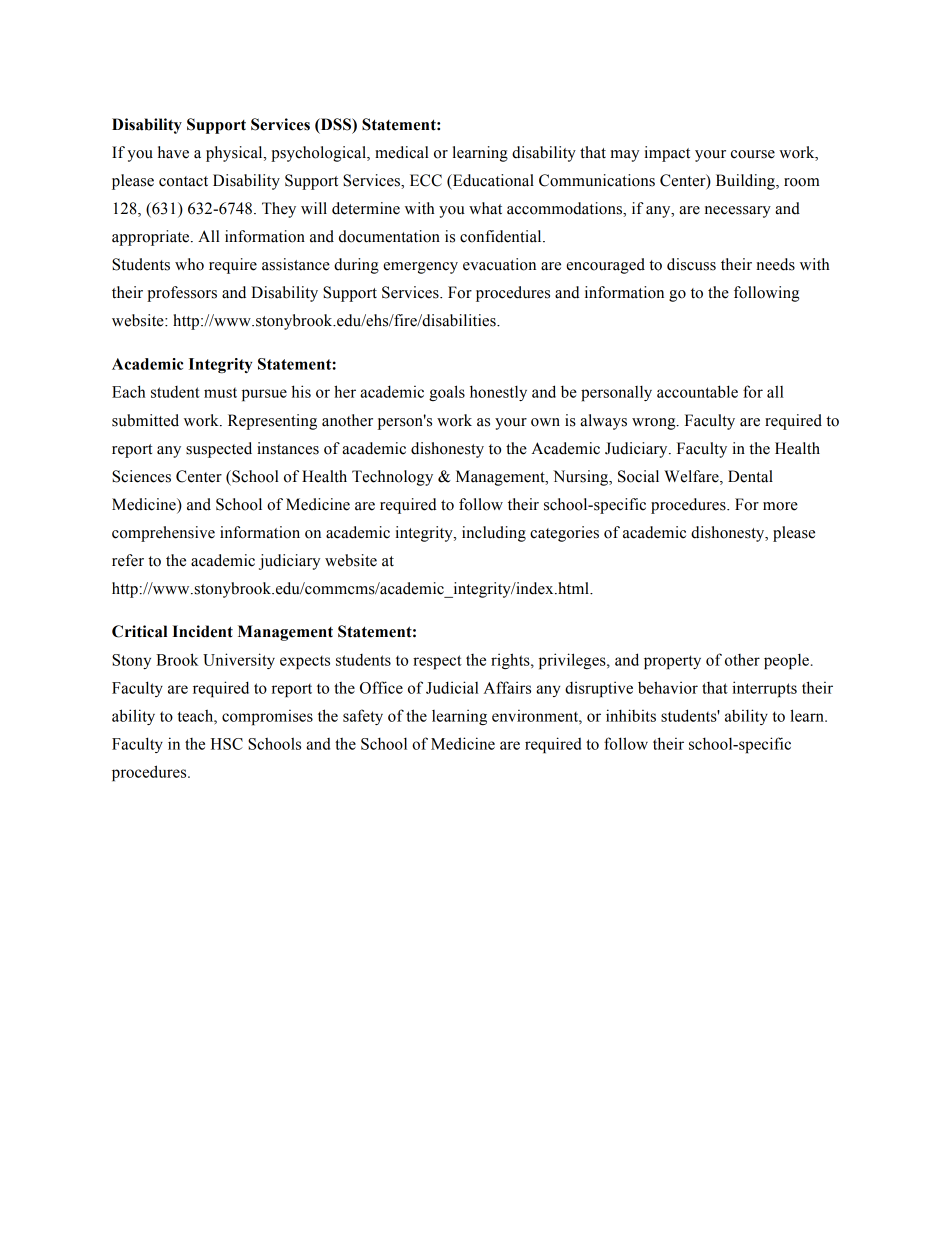 This screenshot has width=952, height=1233. What do you see at coordinates (447, 393) in the screenshot?
I see `goals` at bounding box center [447, 393].
